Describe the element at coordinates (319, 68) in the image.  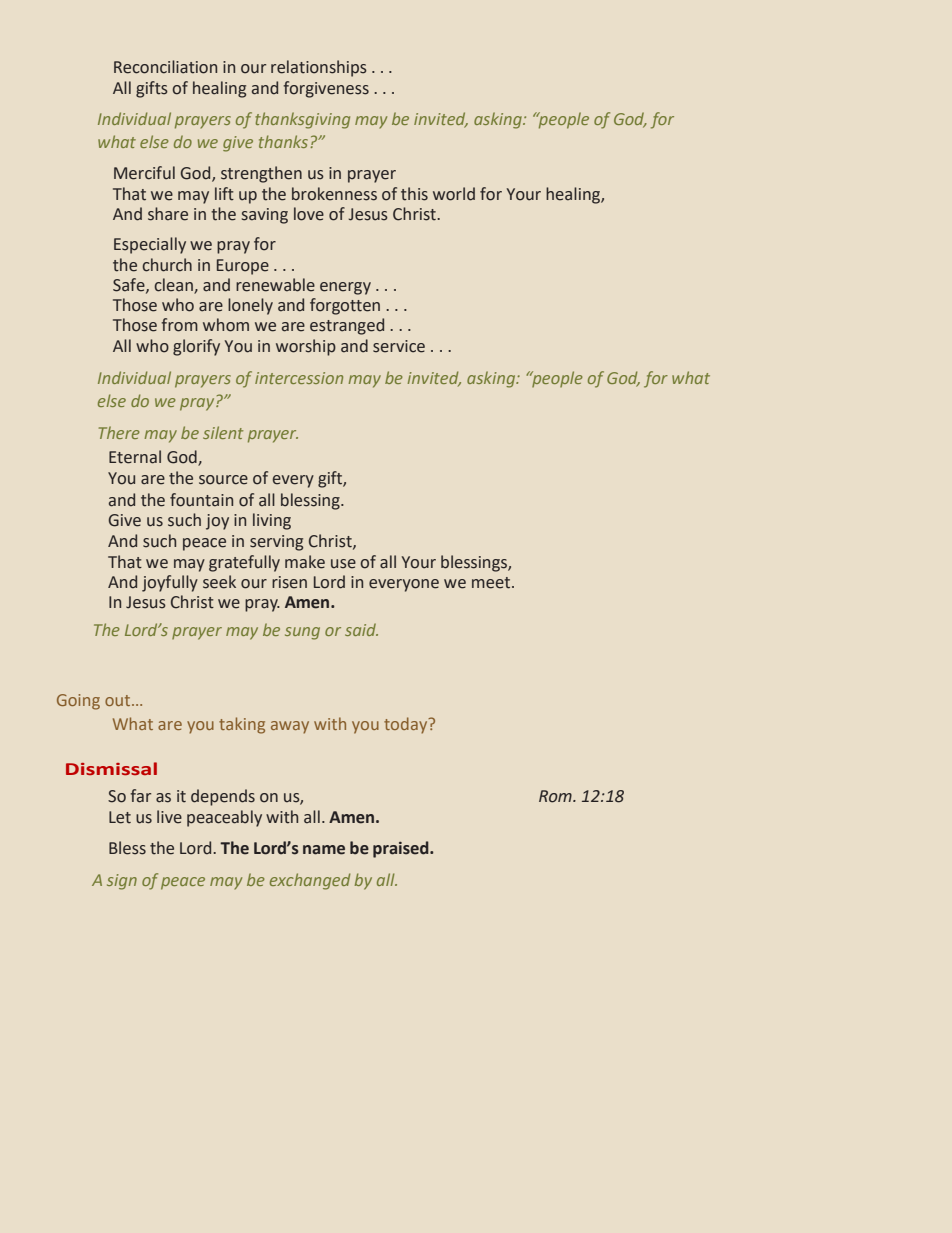
I see `relationships` at that location.
